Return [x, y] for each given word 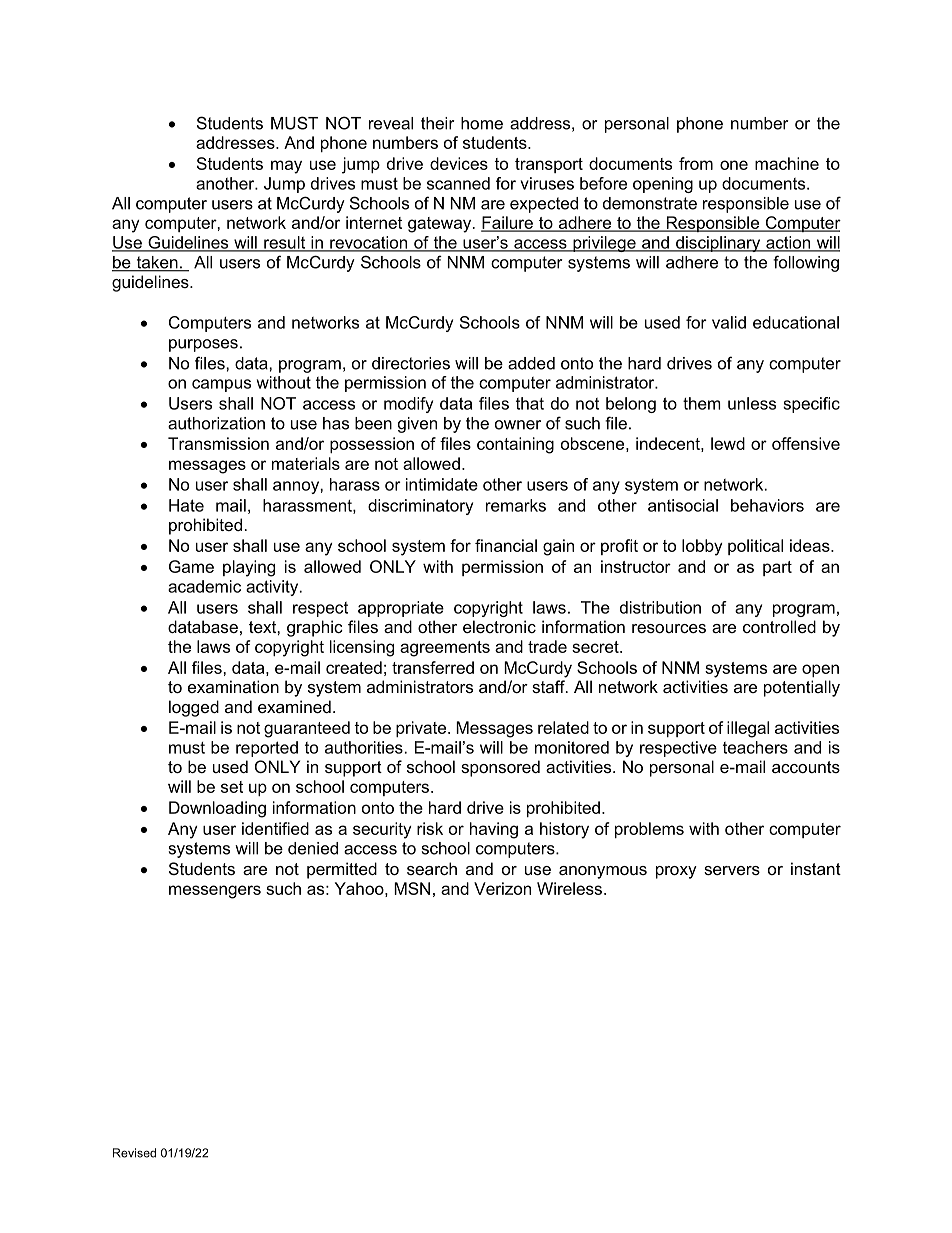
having [494, 830]
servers [732, 870]
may [286, 167]
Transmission [218, 443]
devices [459, 163]
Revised [134, 1153]
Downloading [217, 809]
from [696, 163]
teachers [755, 747]
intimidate [442, 484]
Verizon [502, 888]
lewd [728, 443]
